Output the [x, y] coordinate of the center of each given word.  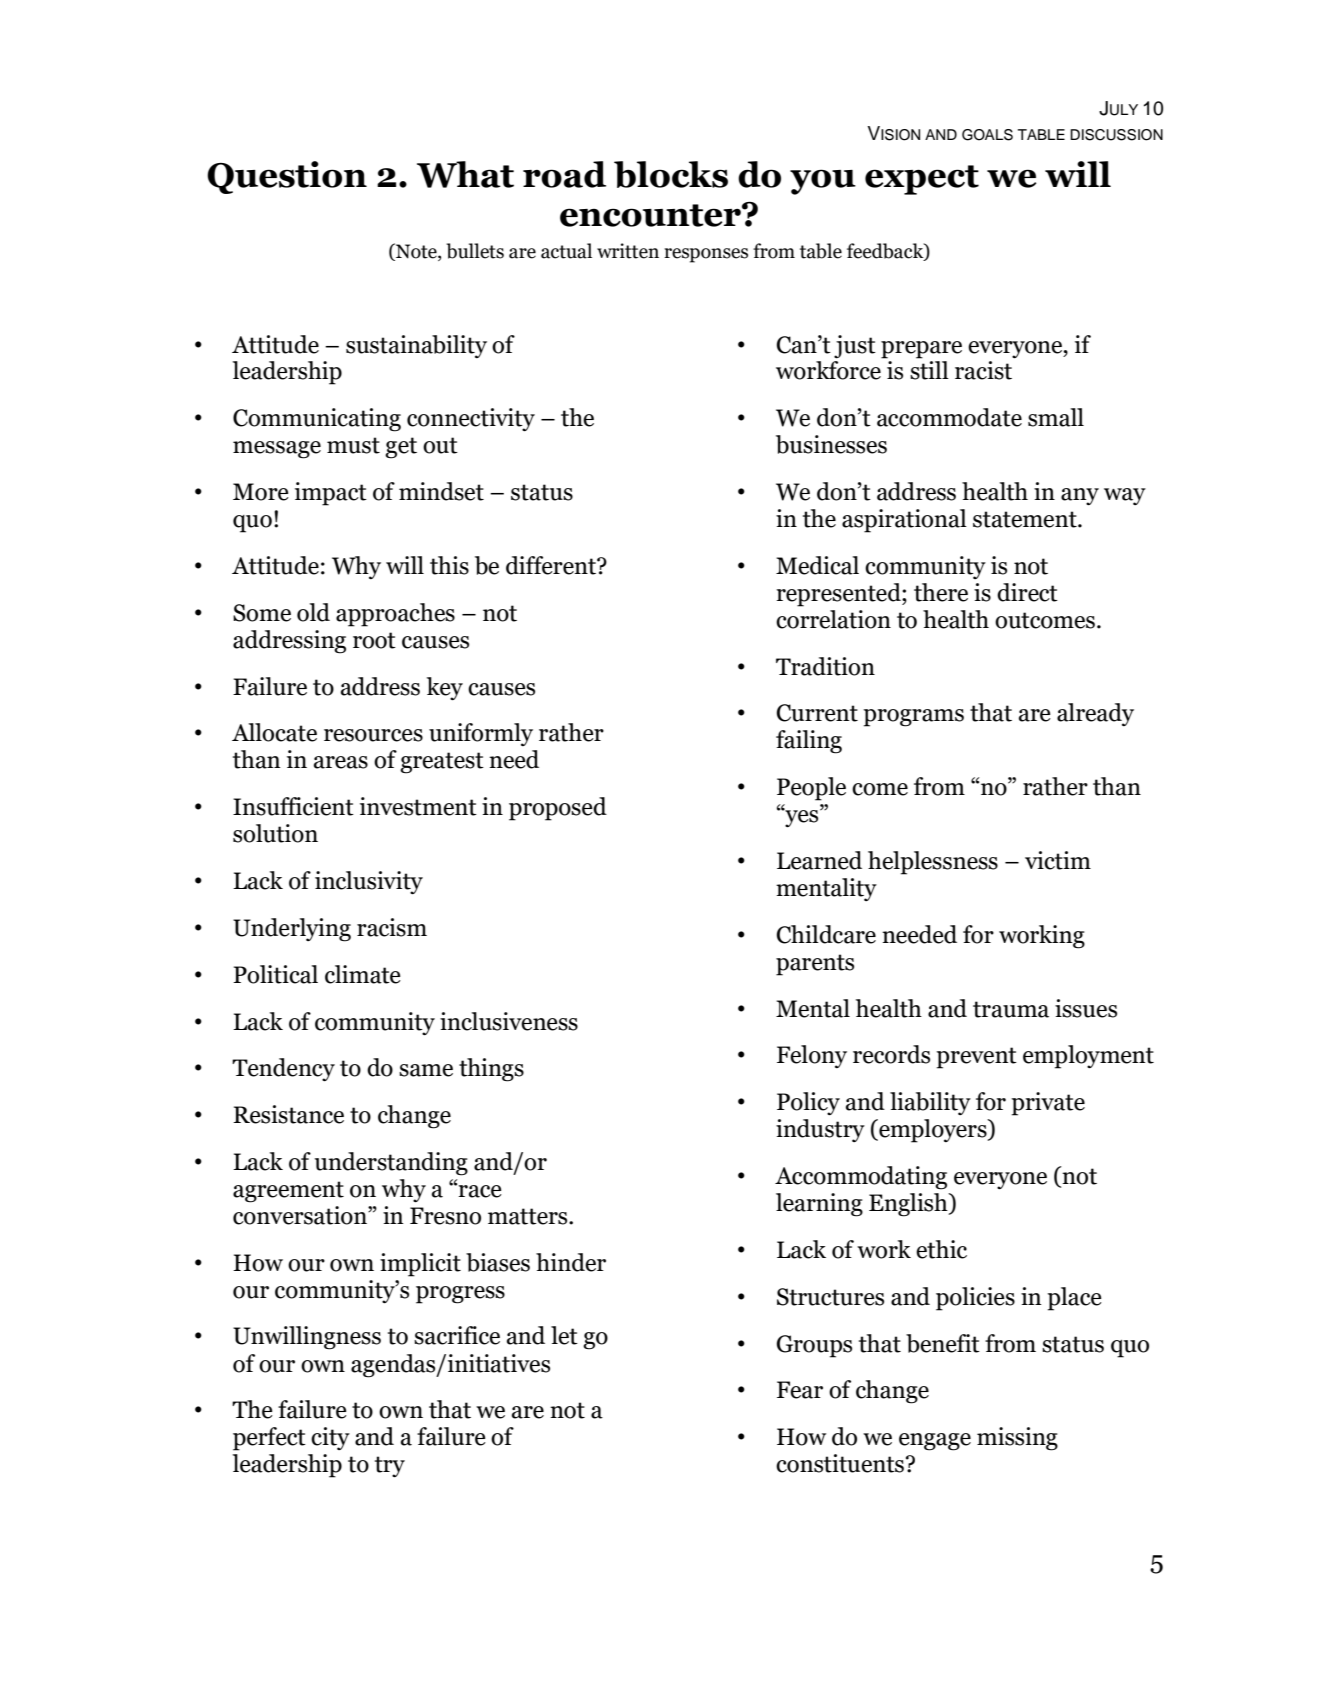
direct [1027, 592]
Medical [817, 565]
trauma [1011, 1009]
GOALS [987, 135]
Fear [800, 1390]
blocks [671, 174]
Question [287, 177]
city [330, 1438]
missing [1017, 1439]
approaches [395, 615]
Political [275, 974]
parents [815, 965]
